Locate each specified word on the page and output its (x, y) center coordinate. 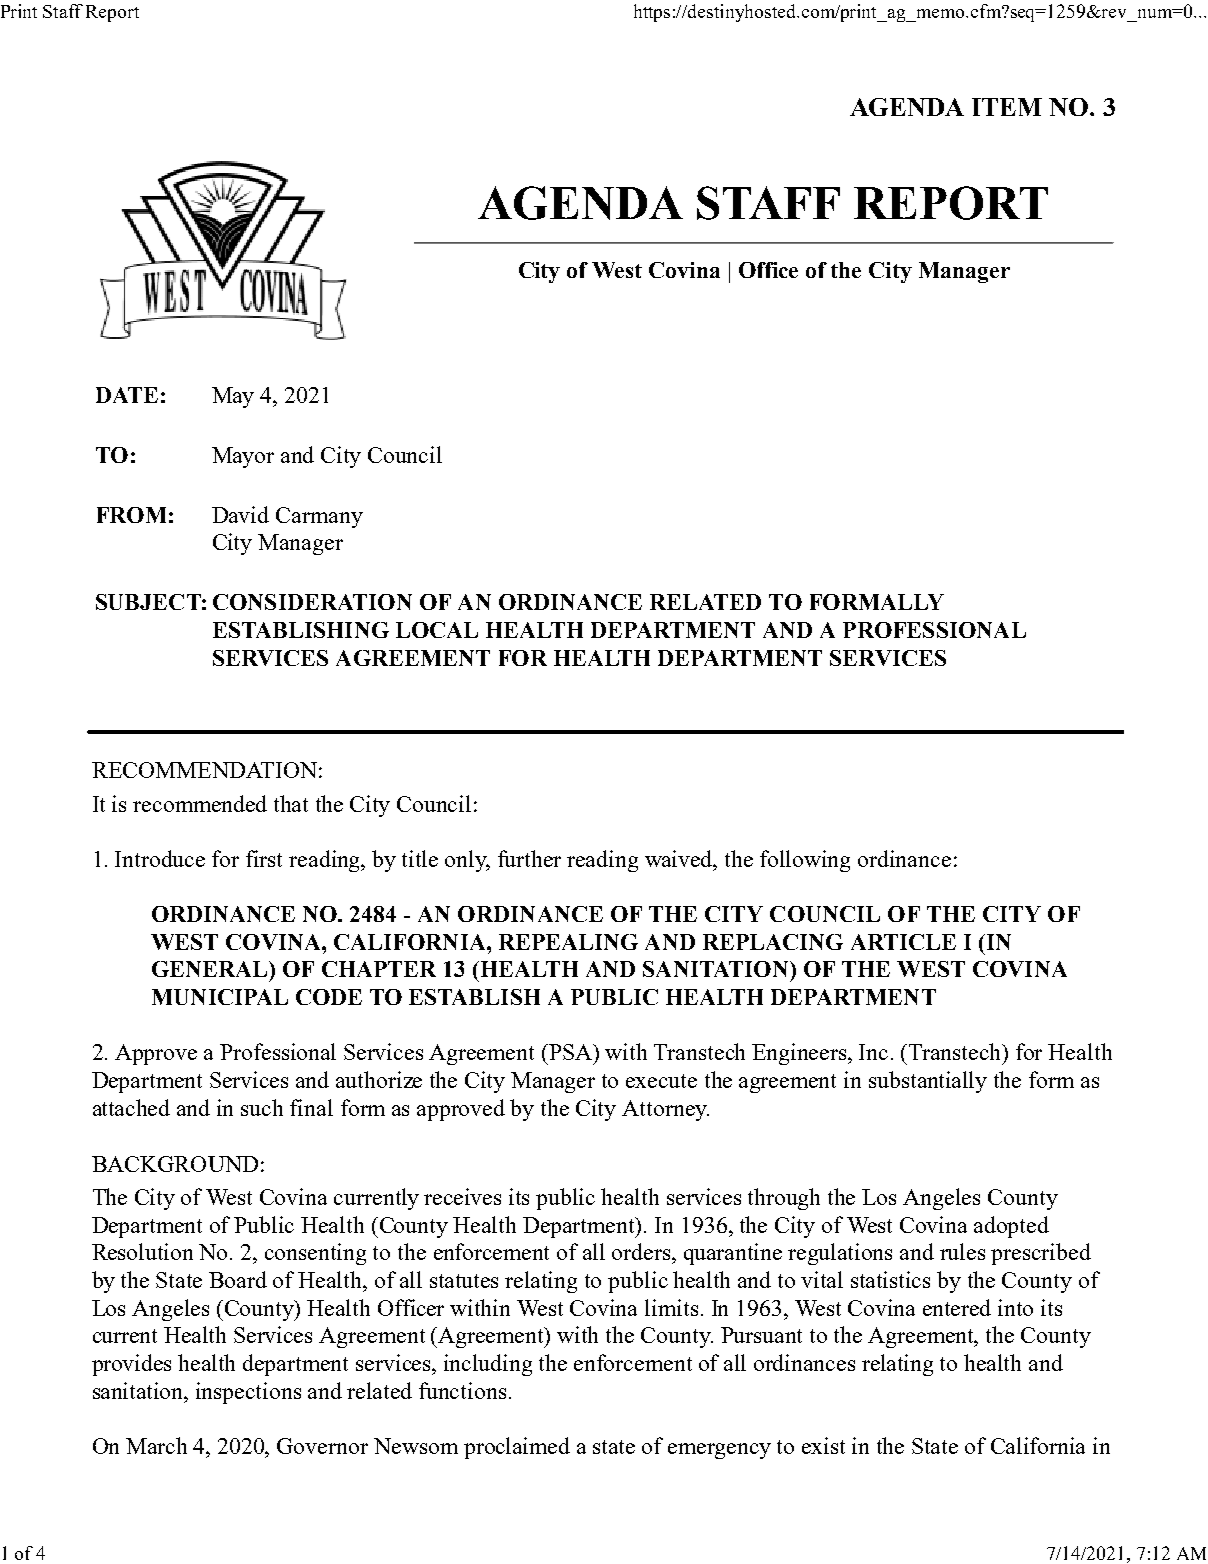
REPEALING (568, 942)
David (240, 514)
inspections (248, 1393)
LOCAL (437, 630)
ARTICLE (903, 942)
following (805, 861)
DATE (127, 395)
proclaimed (517, 1448)
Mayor (243, 457)
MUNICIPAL (220, 997)
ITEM (1007, 107)
